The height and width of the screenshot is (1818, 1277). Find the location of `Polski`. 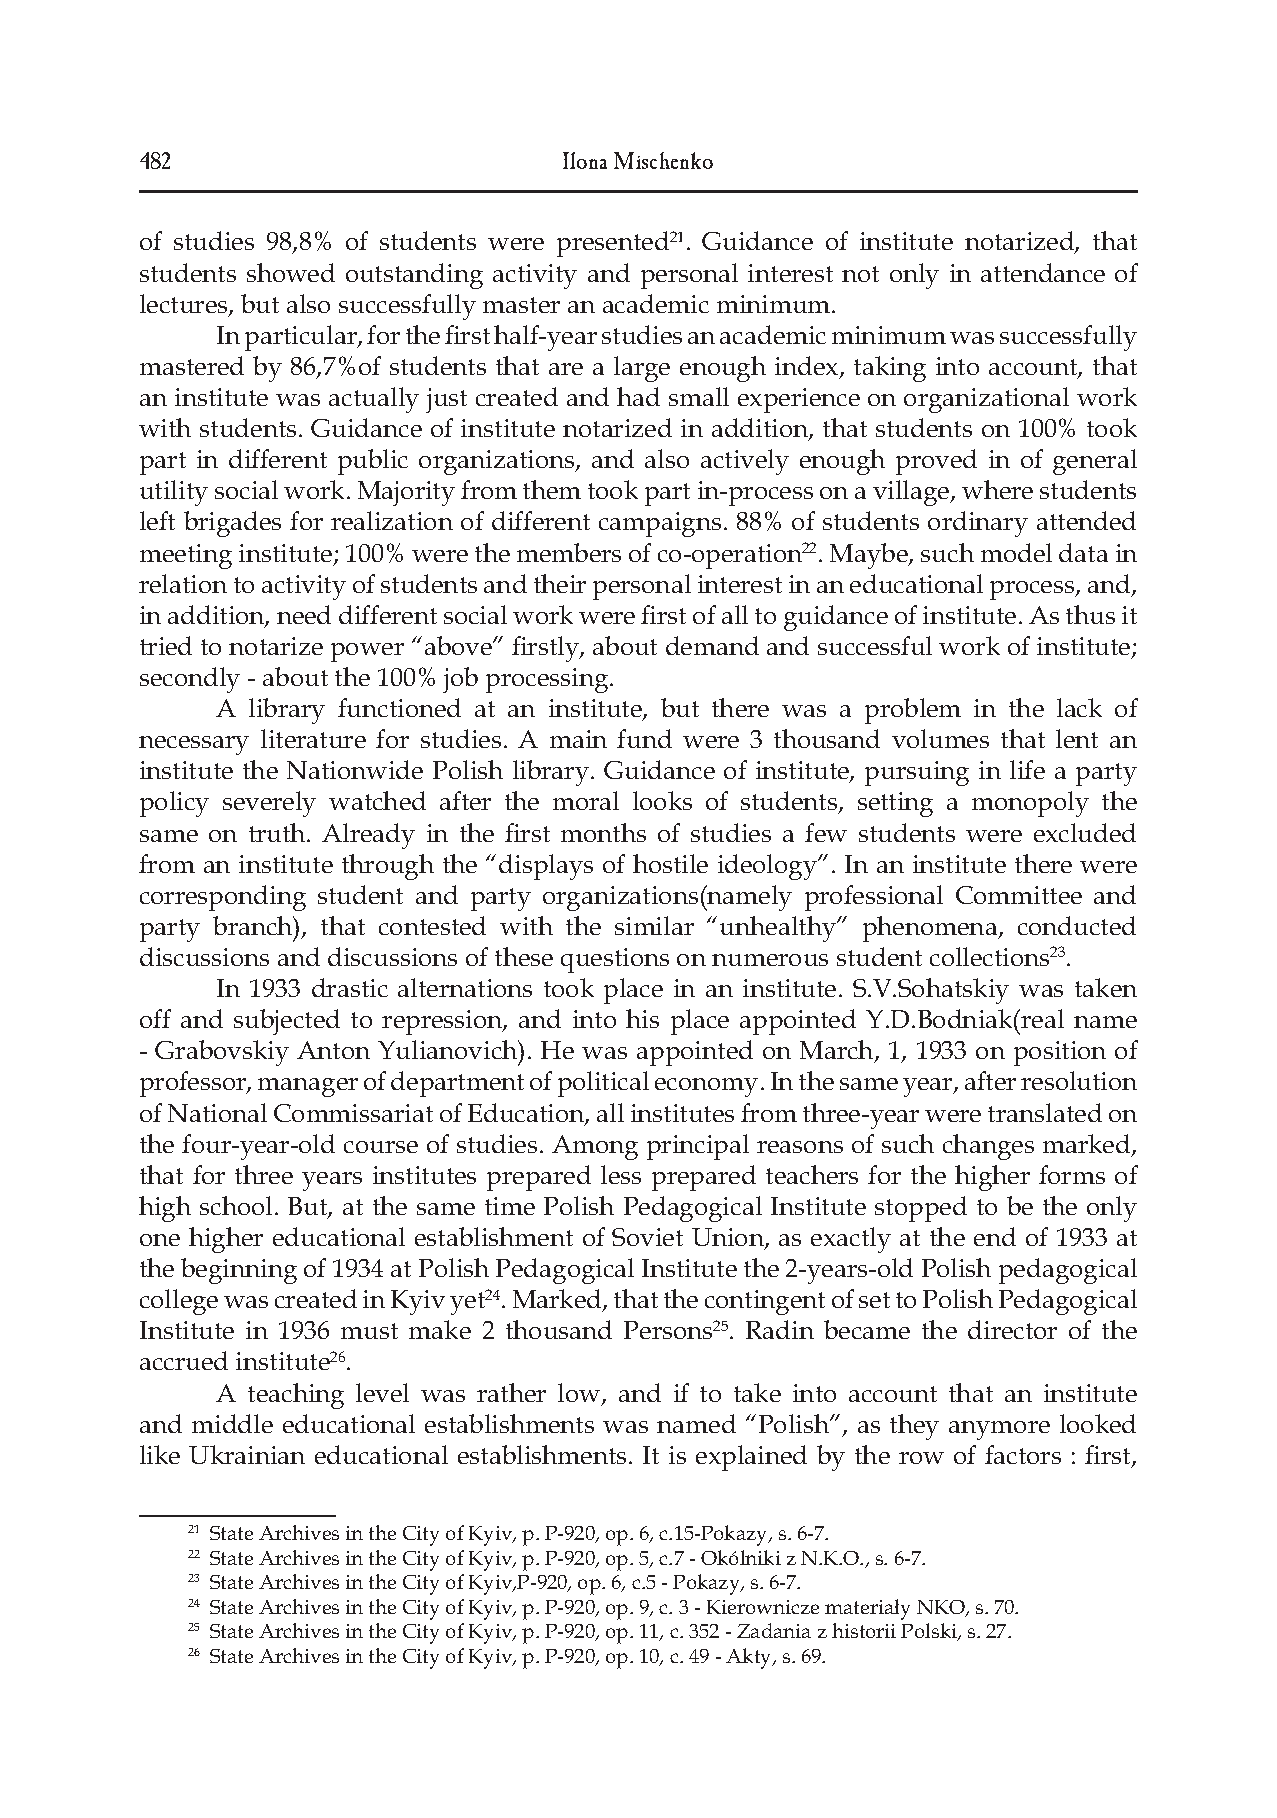

Polski is located at coordinates (930, 1632).
